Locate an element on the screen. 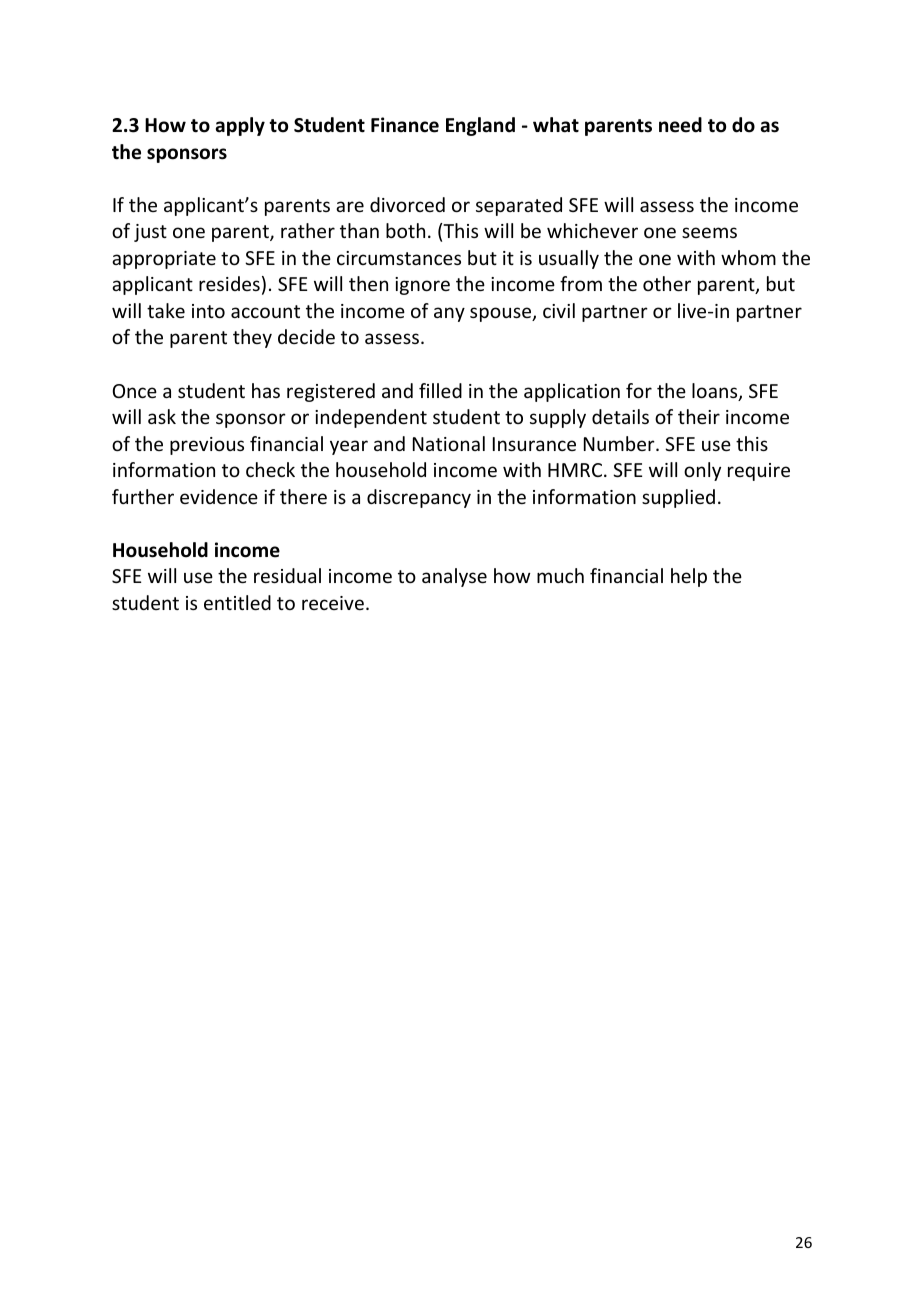 This screenshot has width=924, height=1308. entitled is located at coordinates (237, 602).
